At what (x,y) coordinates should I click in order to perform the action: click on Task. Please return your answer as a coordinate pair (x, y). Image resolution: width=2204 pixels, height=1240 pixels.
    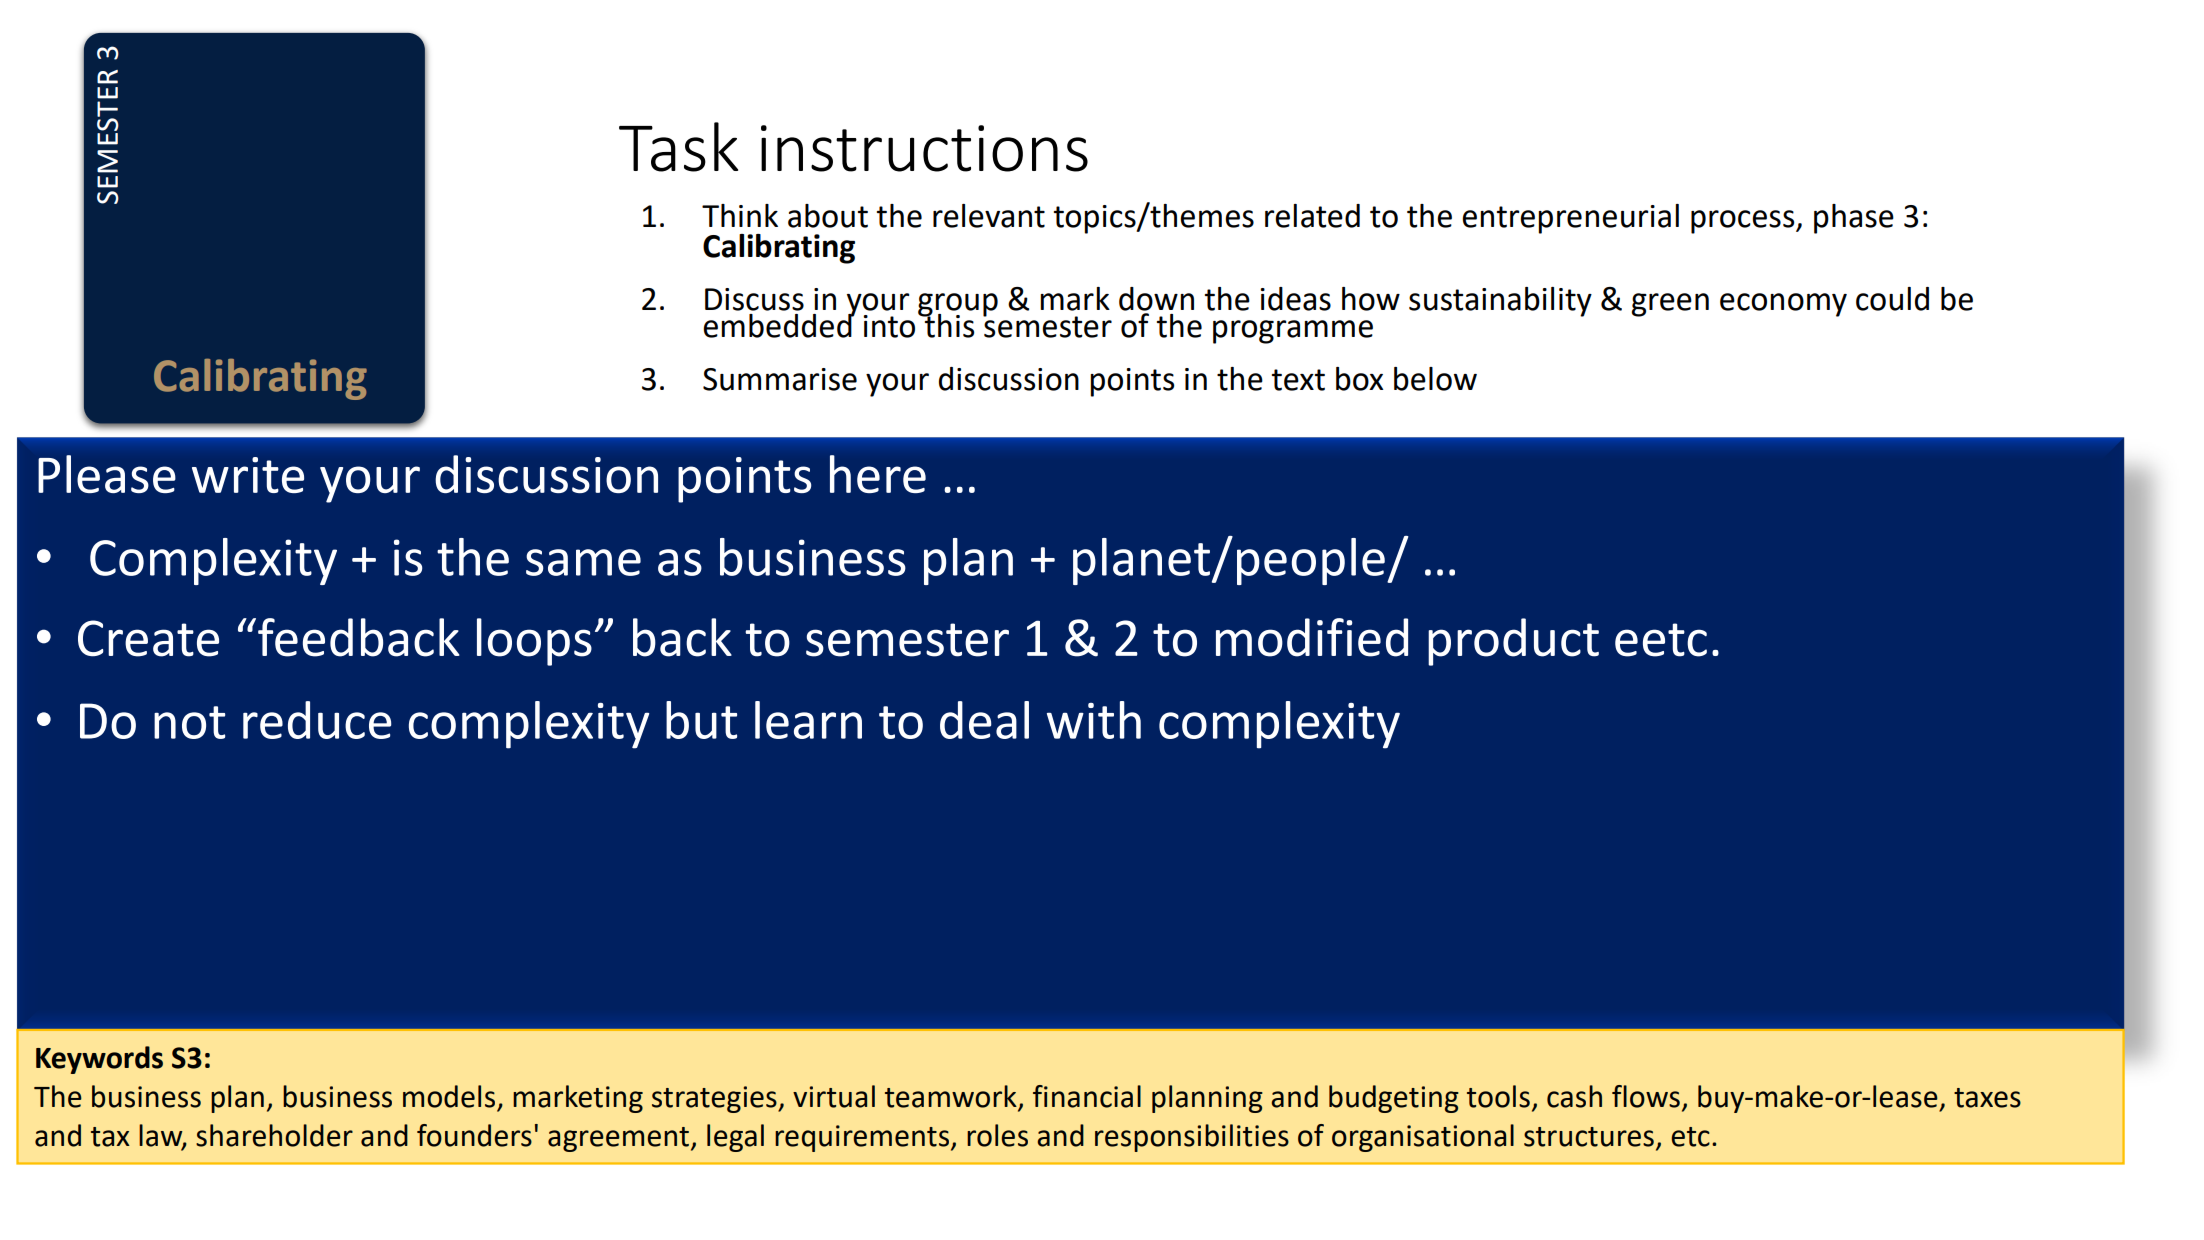
    Looking at the image, I should click on (678, 147).
